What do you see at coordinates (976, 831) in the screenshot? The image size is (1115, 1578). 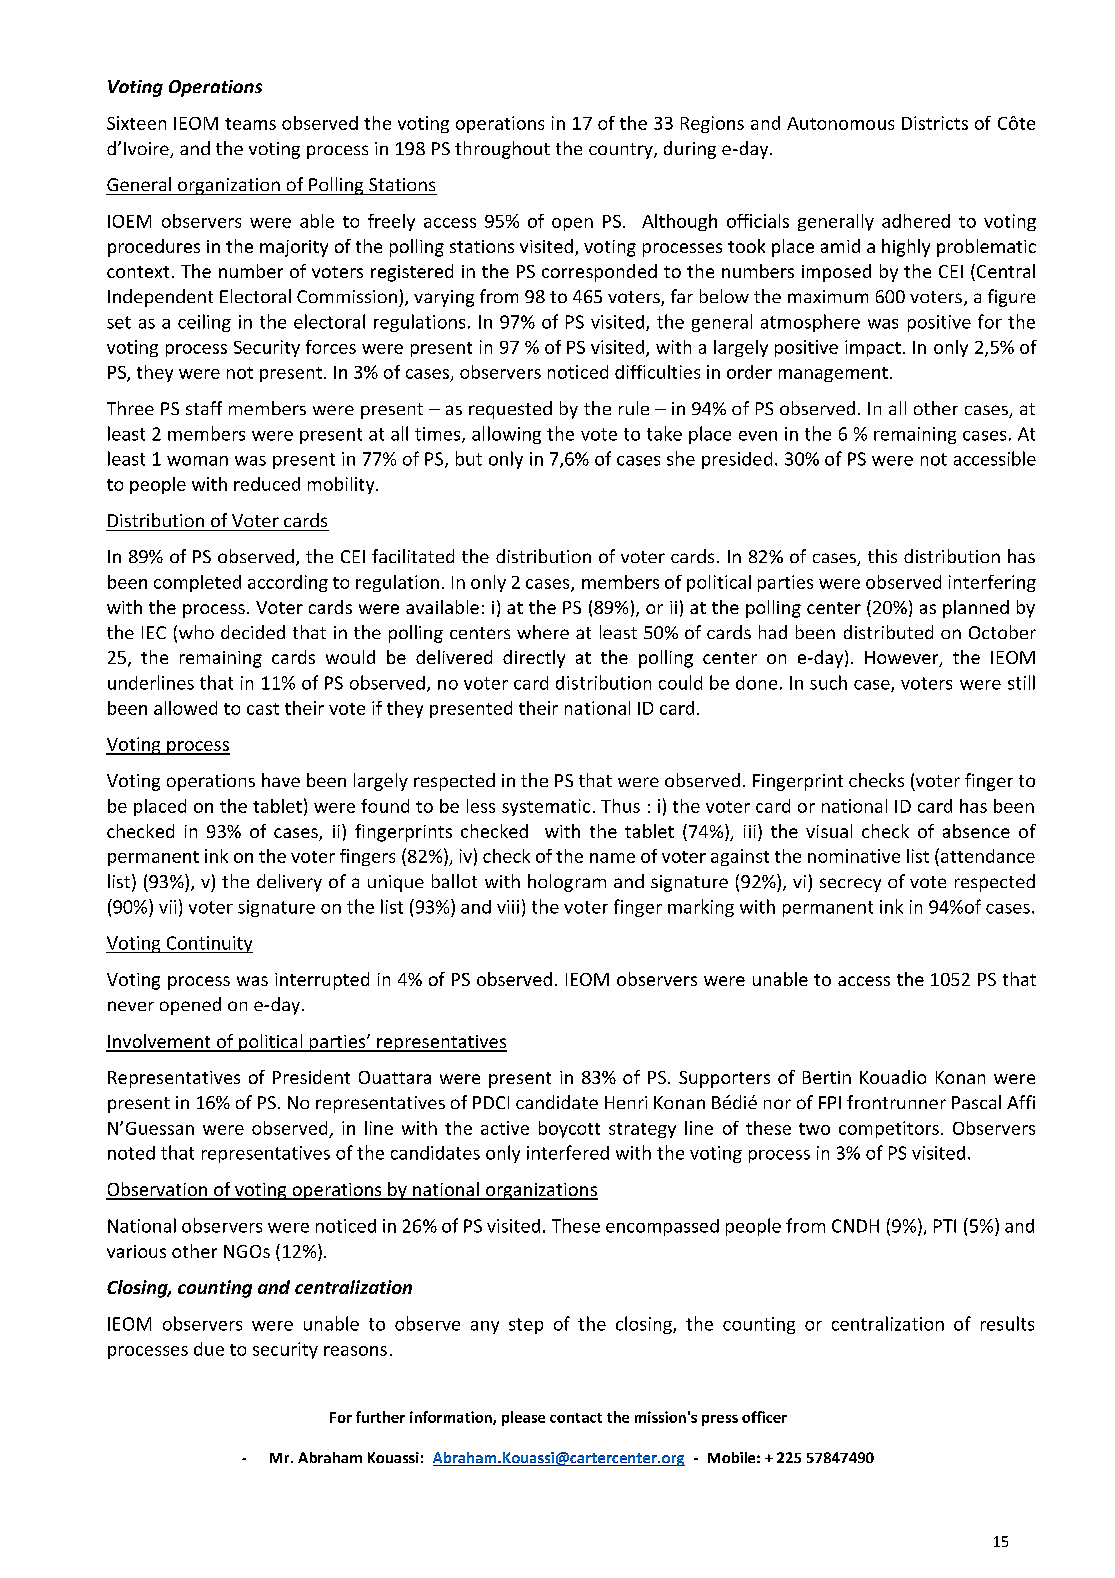 I see `absence` at bounding box center [976, 831].
